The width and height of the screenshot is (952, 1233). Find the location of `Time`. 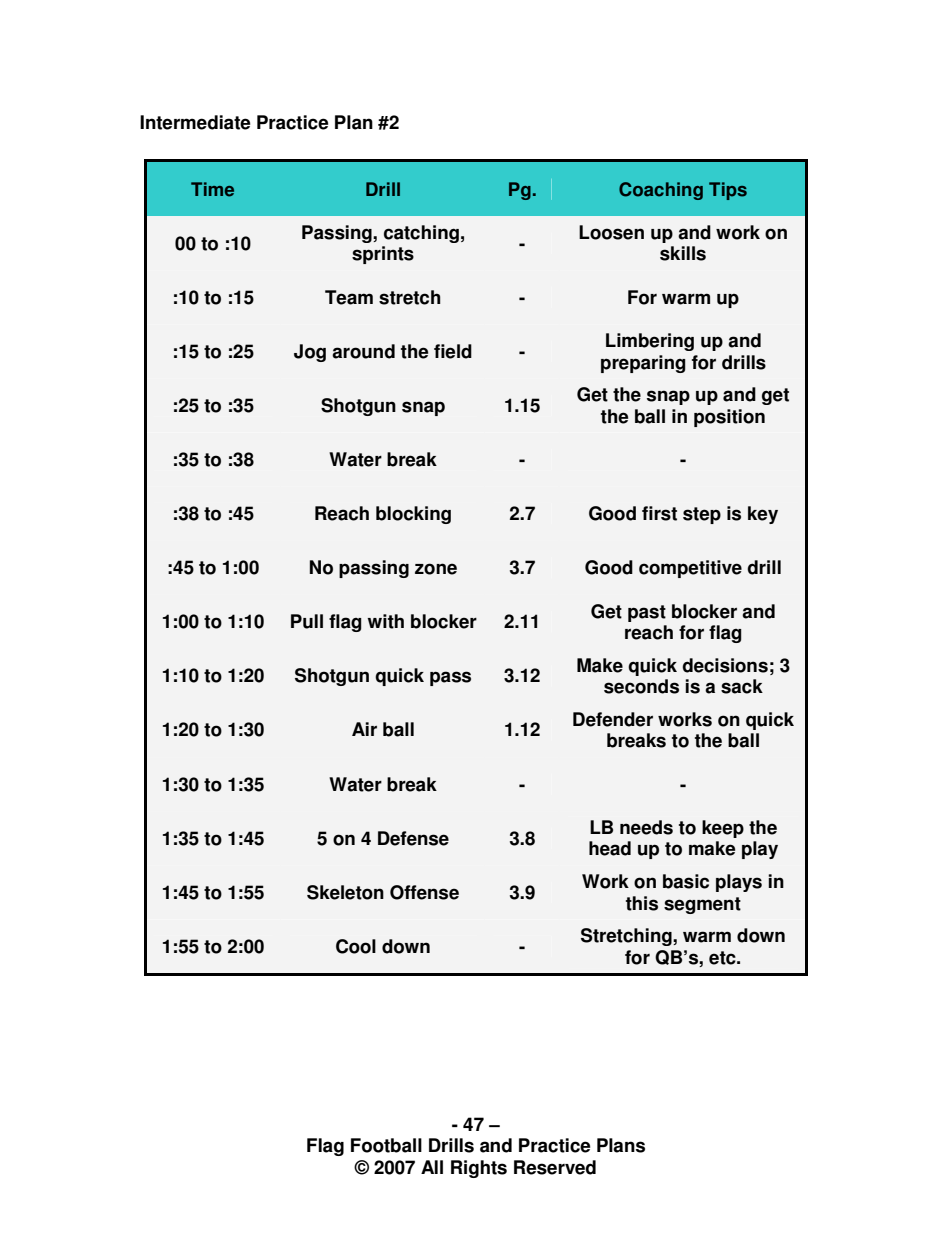

Time is located at coordinates (212, 189).
